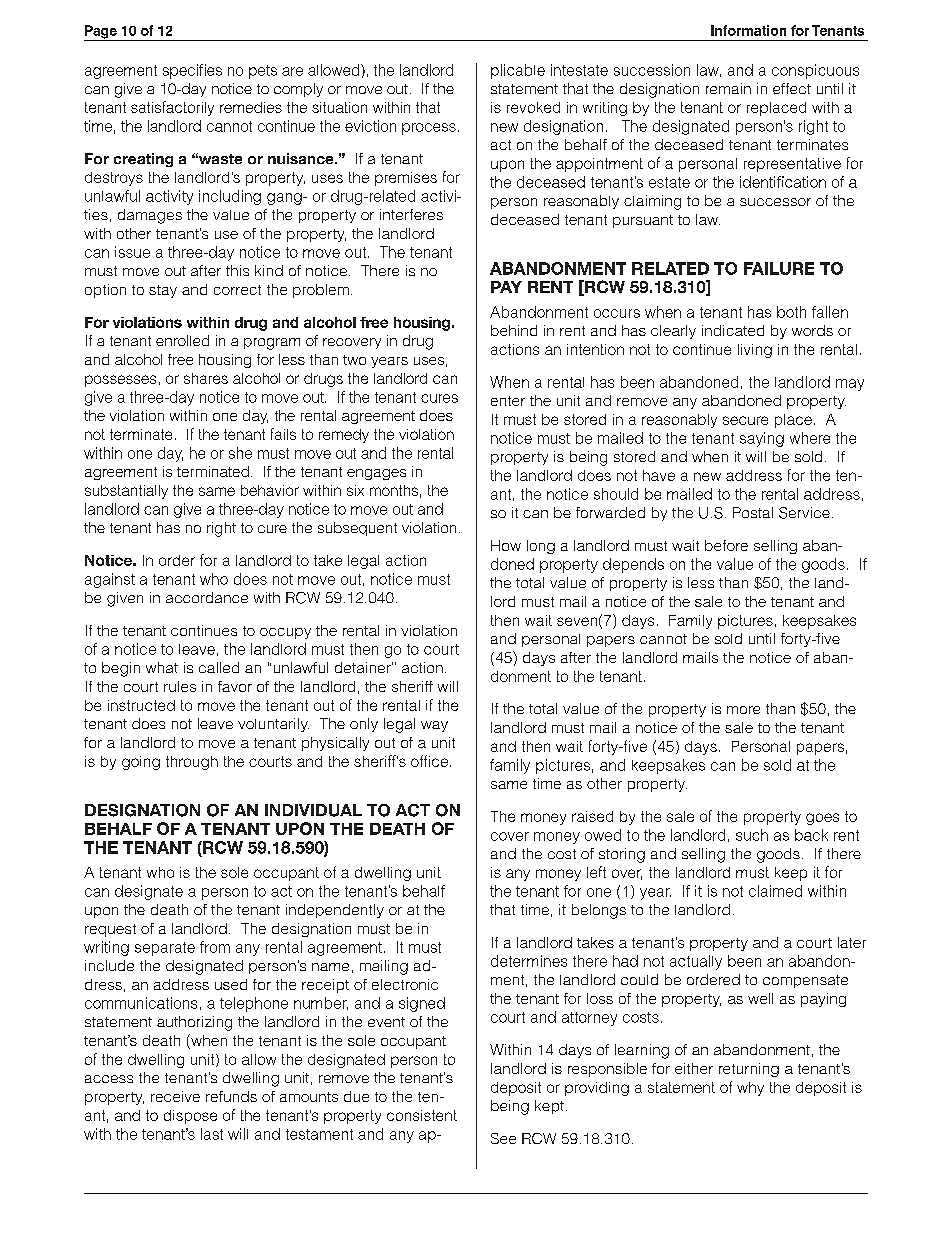  What do you see at coordinates (533, 107) in the screenshot?
I see `revoked` at bounding box center [533, 107].
